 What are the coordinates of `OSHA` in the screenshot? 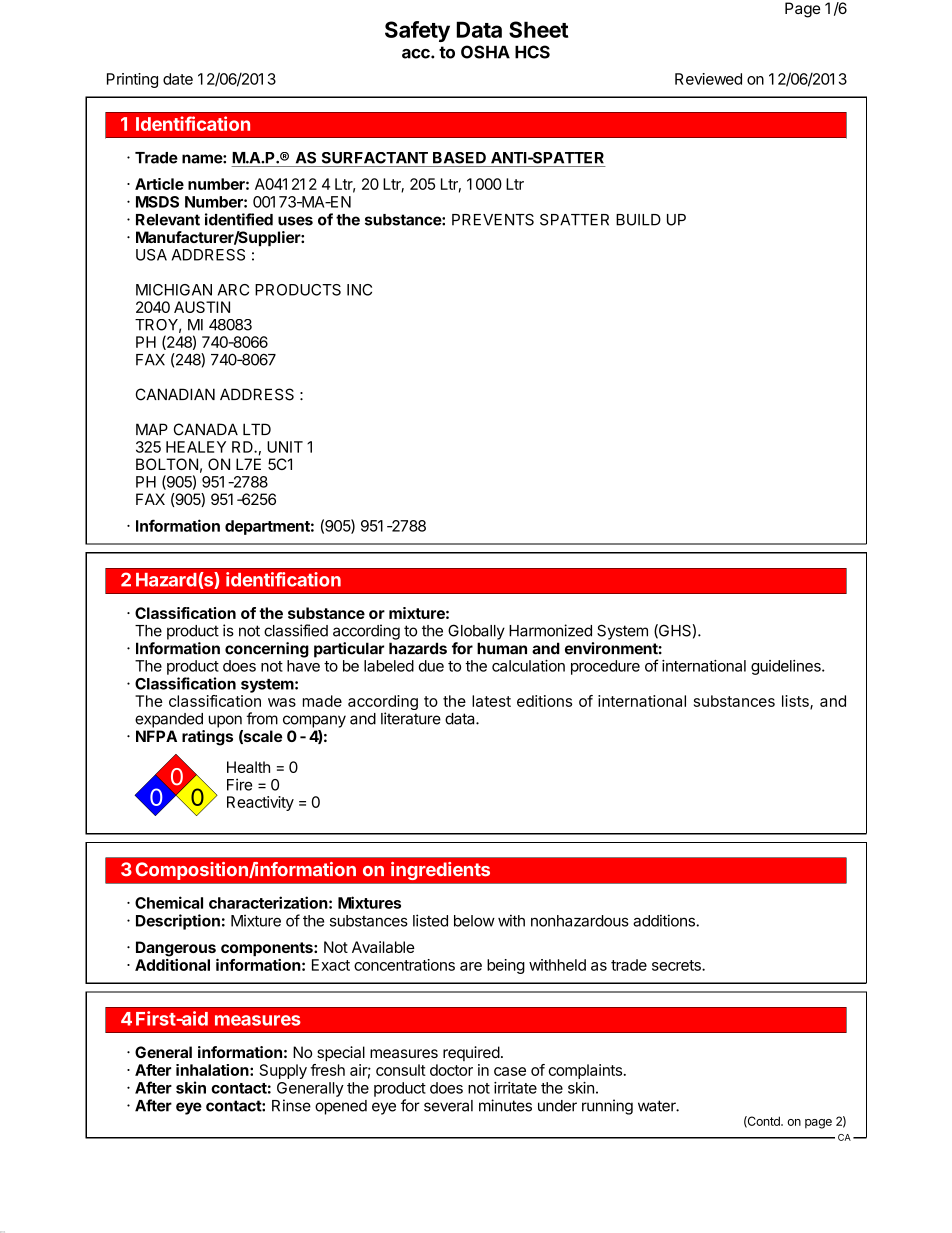 It's located at (485, 52).
